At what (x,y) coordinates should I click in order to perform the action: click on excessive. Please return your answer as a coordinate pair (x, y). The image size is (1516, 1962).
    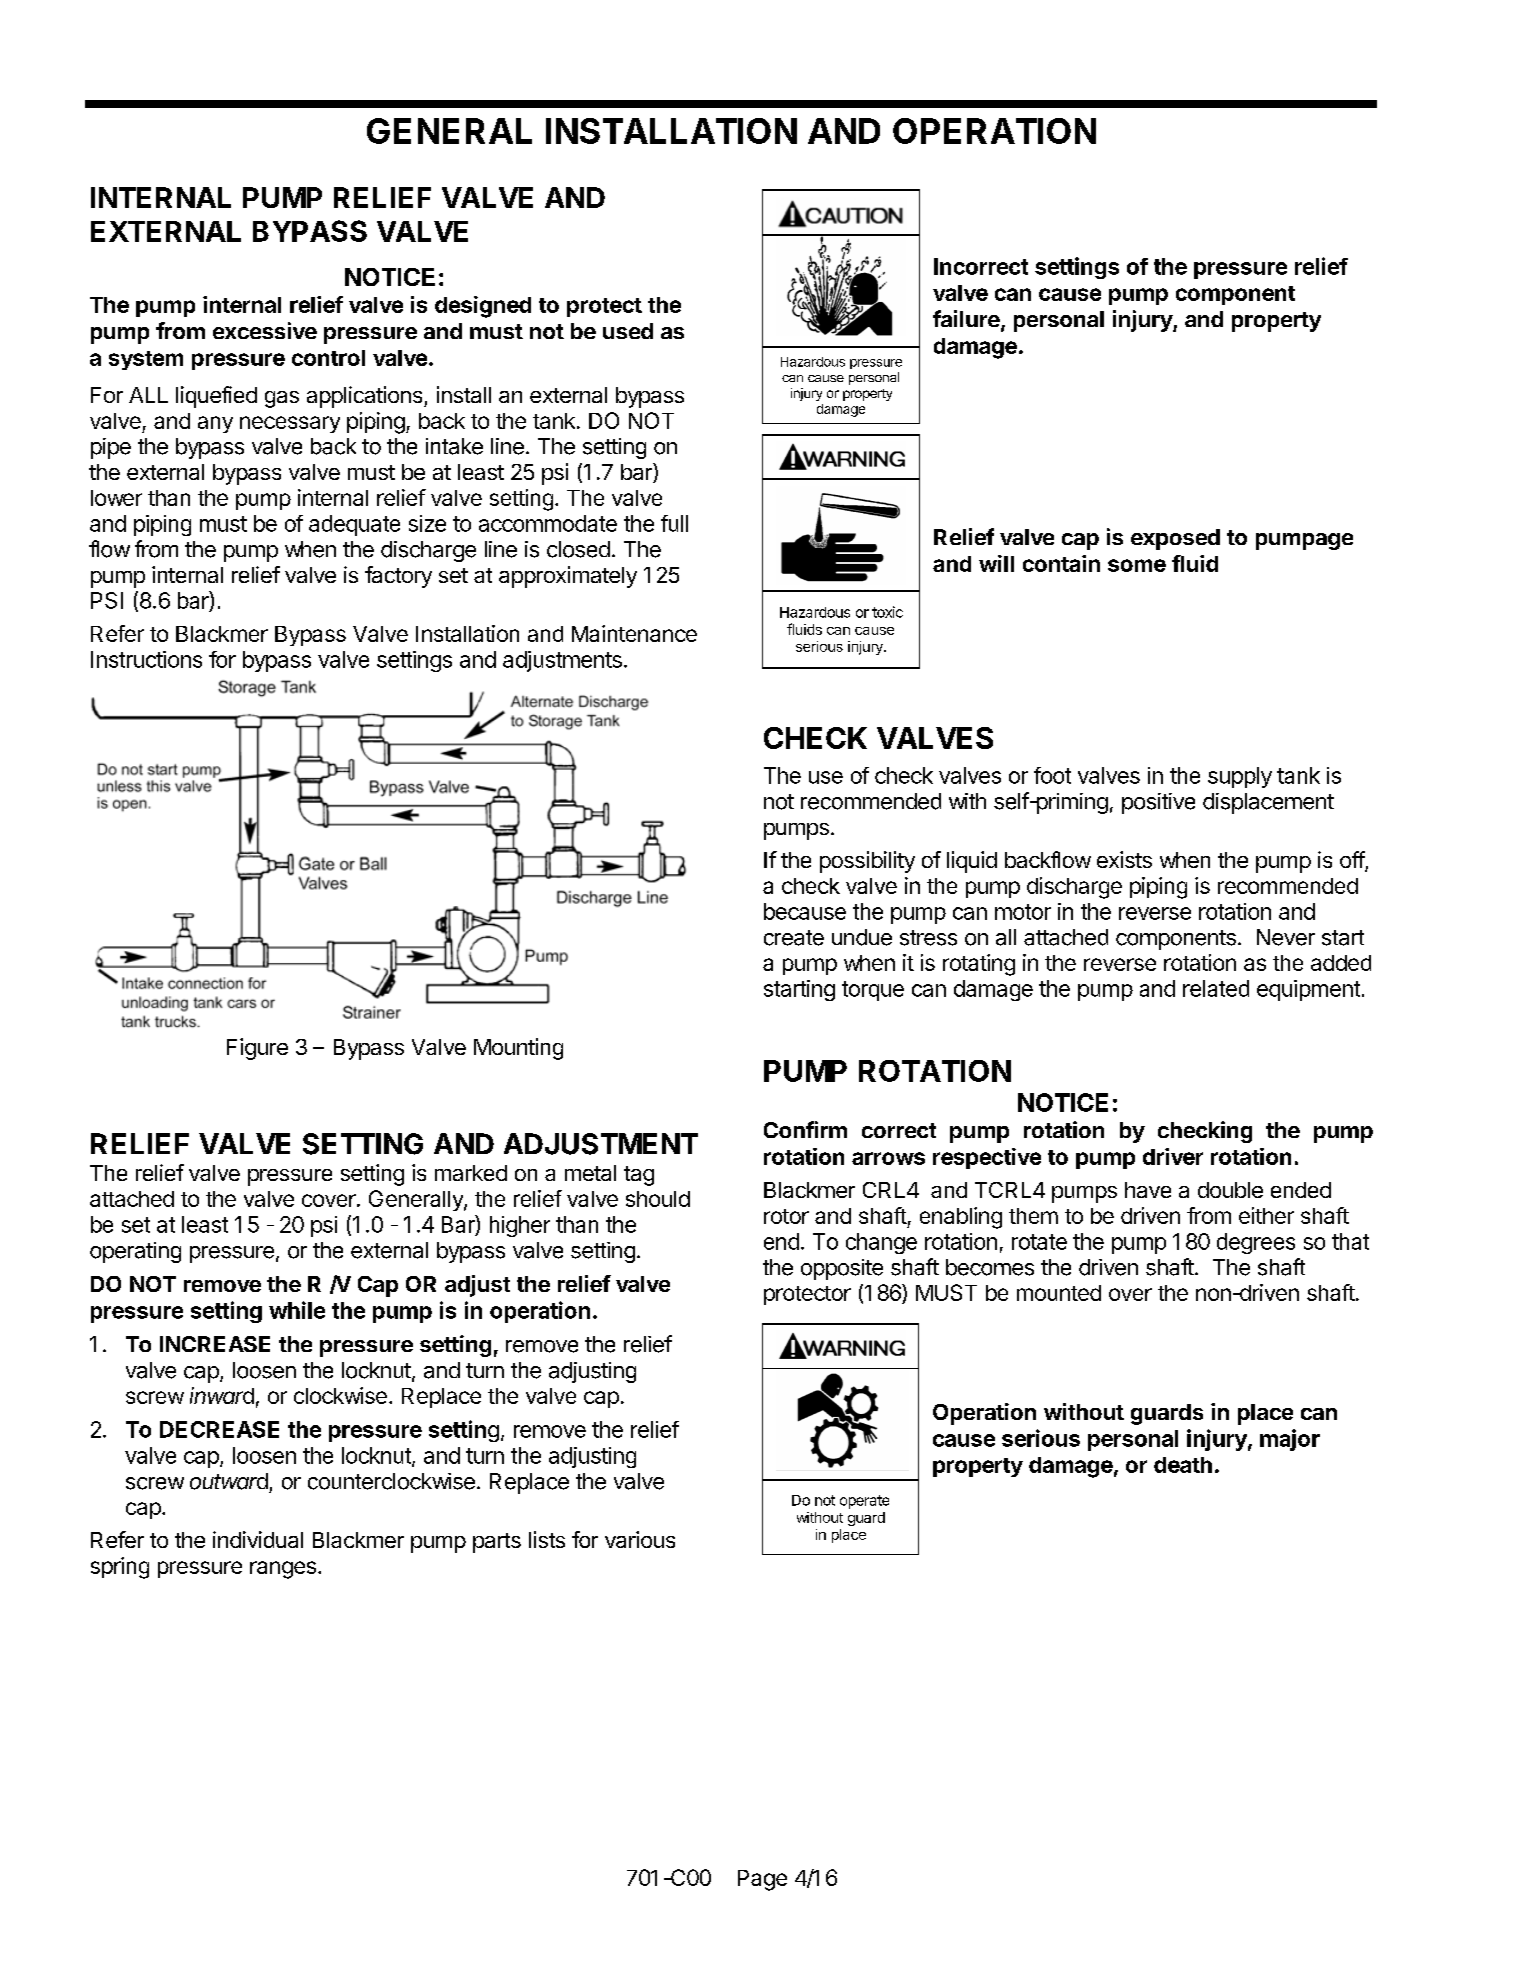
    Looking at the image, I should click on (265, 330).
